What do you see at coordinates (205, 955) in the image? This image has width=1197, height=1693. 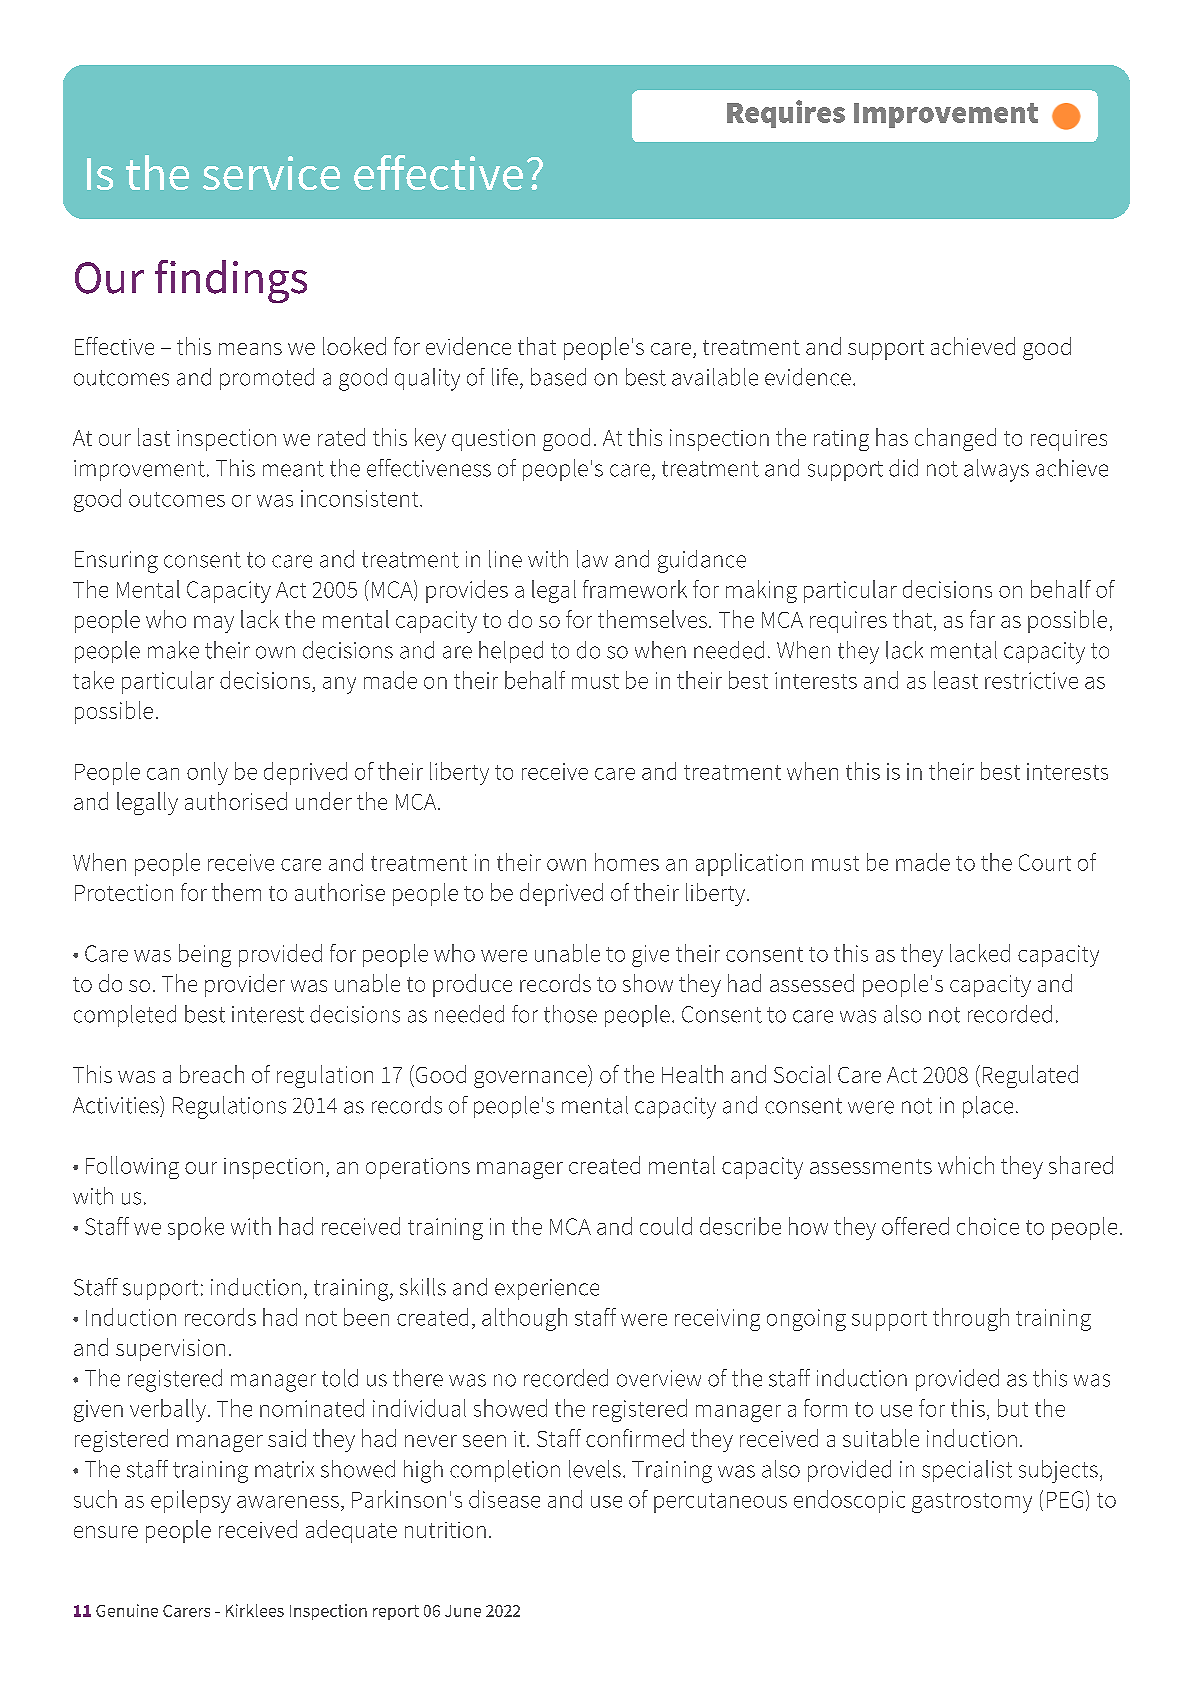 I see `being` at bounding box center [205, 955].
